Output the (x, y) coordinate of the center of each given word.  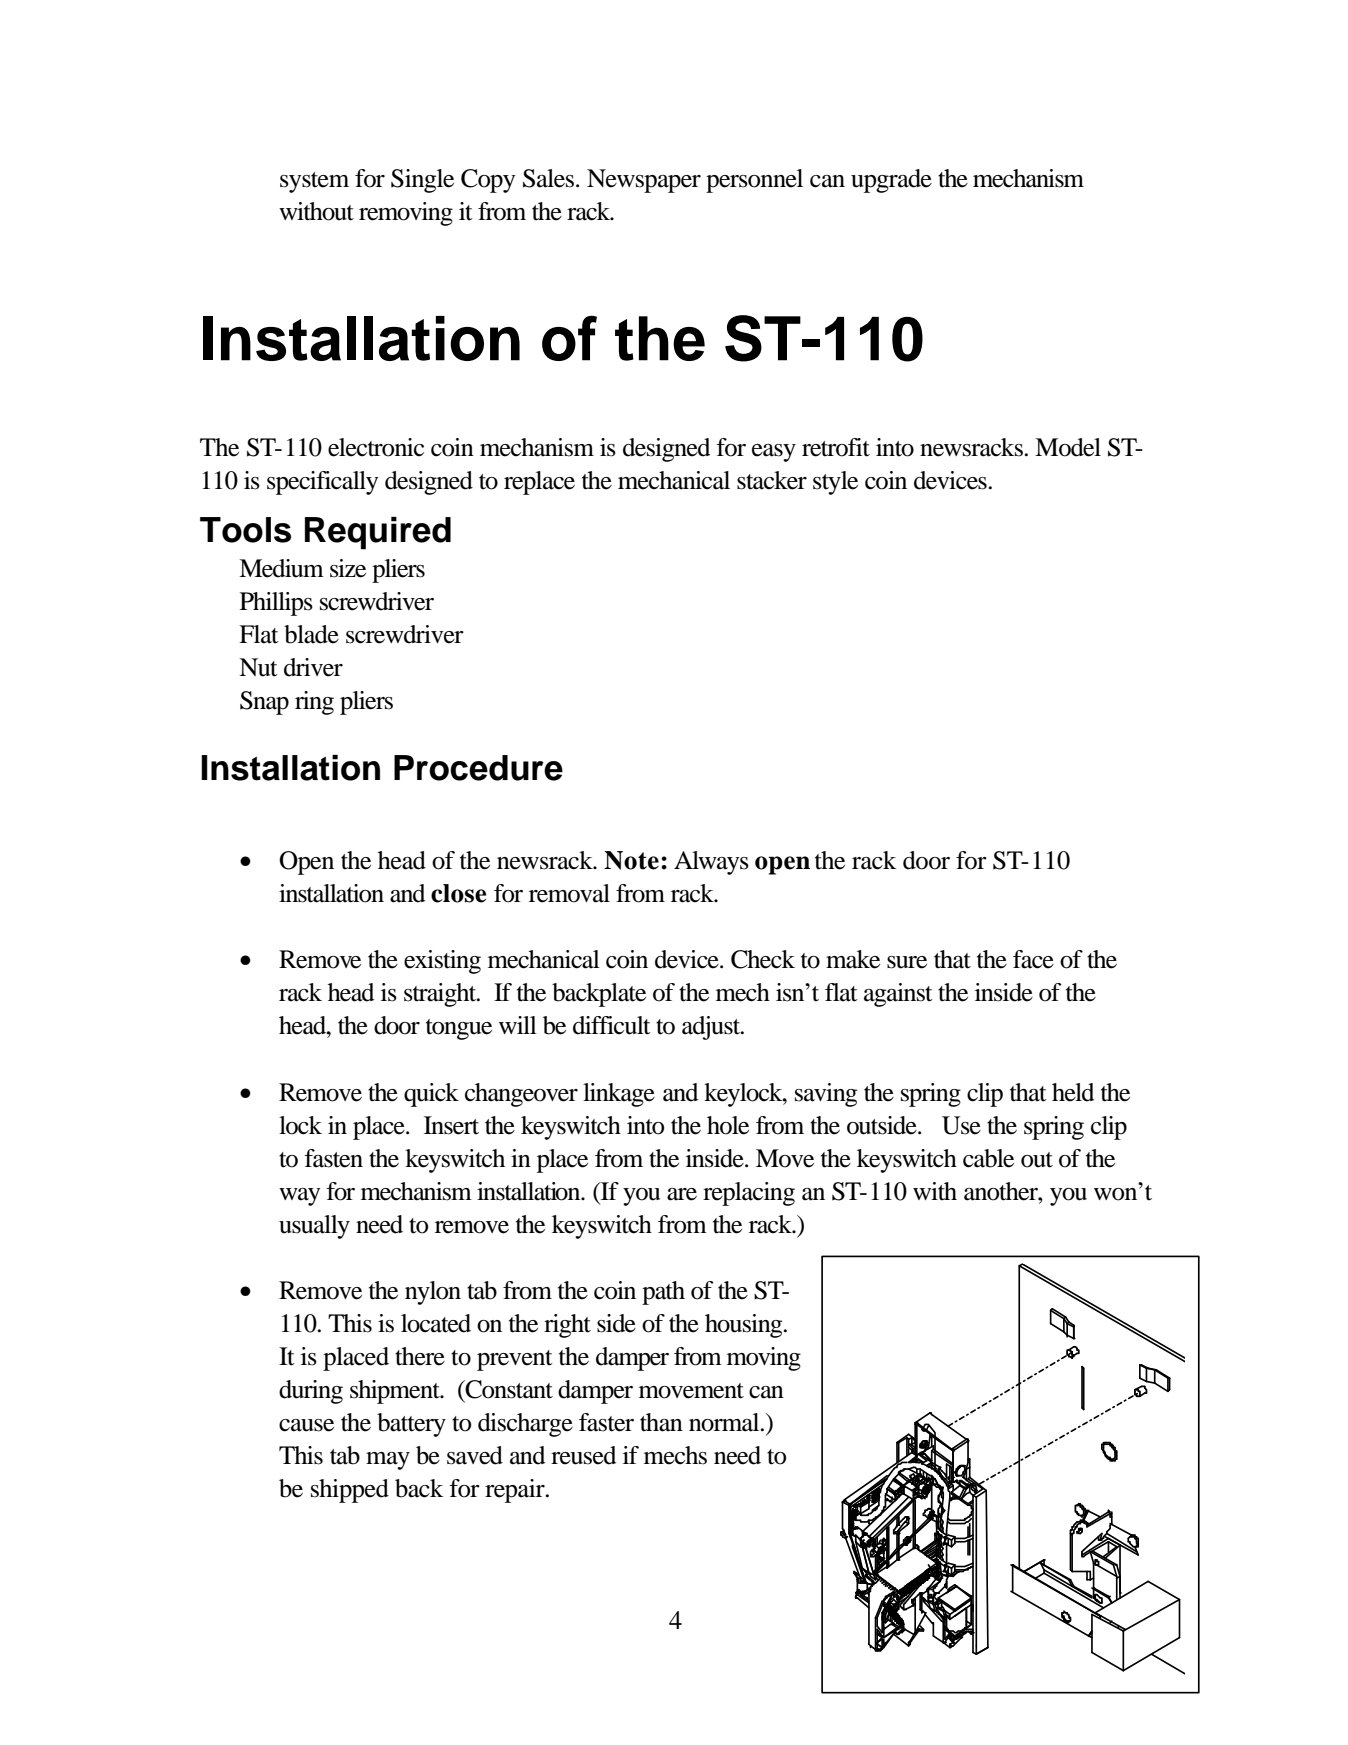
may (388, 1461)
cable (988, 1158)
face (1033, 959)
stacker (772, 480)
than (661, 1422)
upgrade (891, 181)
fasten (333, 1158)
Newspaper (644, 181)
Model (1068, 447)
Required (378, 533)
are (682, 1194)
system (314, 182)
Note (631, 860)
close (458, 893)
